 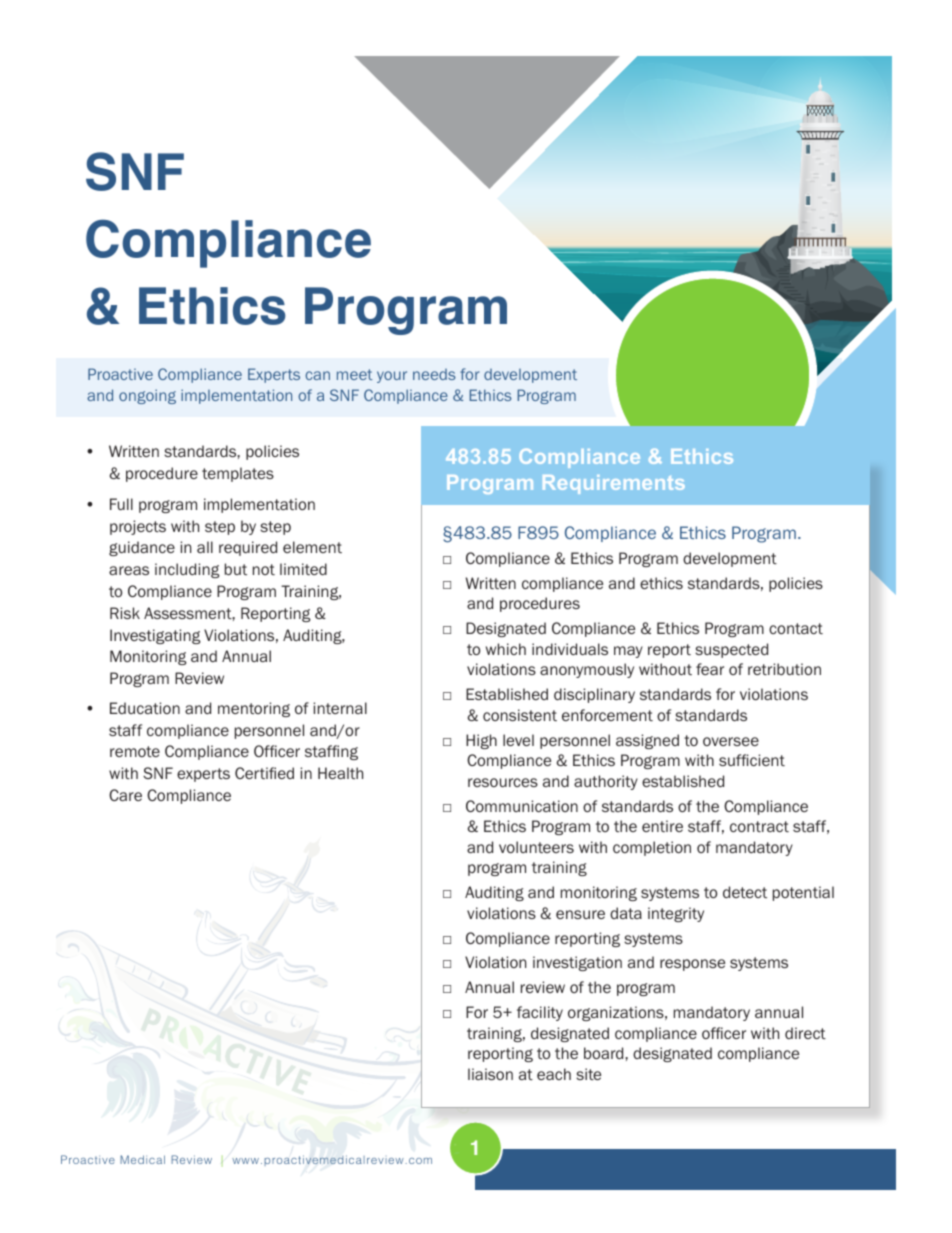 I want to click on Requirements, so click(x=614, y=484).
